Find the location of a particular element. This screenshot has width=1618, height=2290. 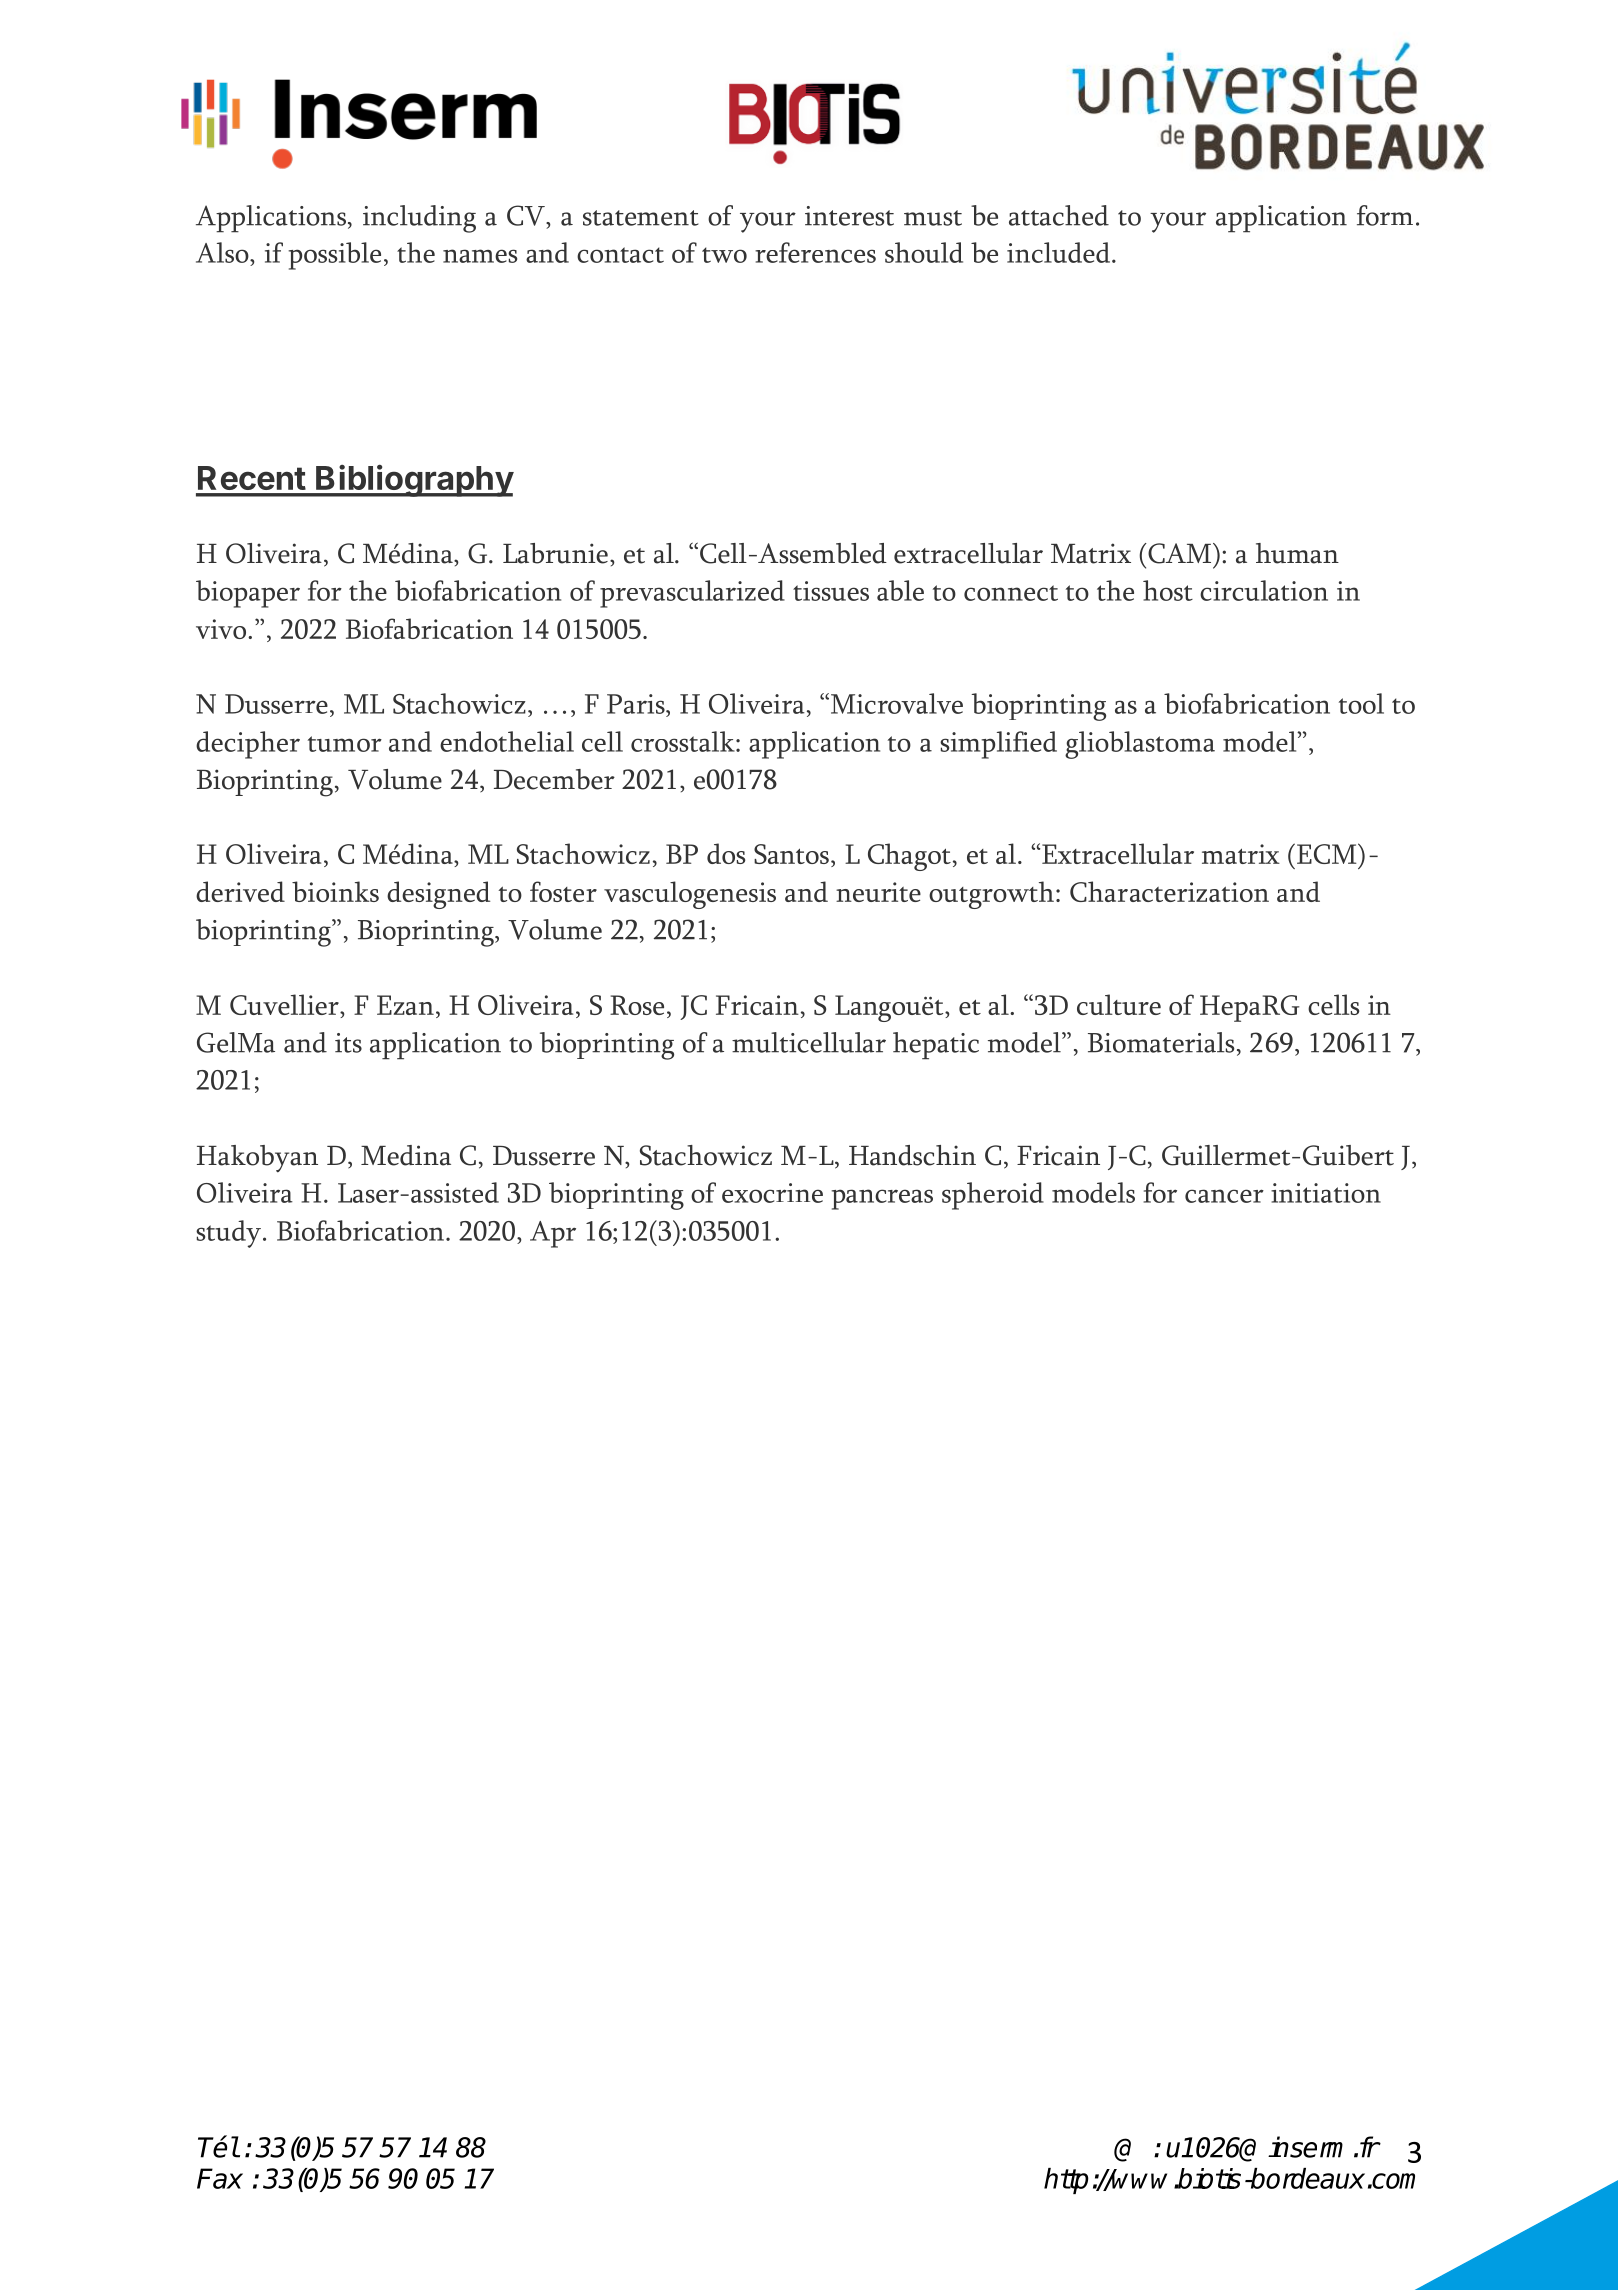

study is located at coordinates (228, 1234).
